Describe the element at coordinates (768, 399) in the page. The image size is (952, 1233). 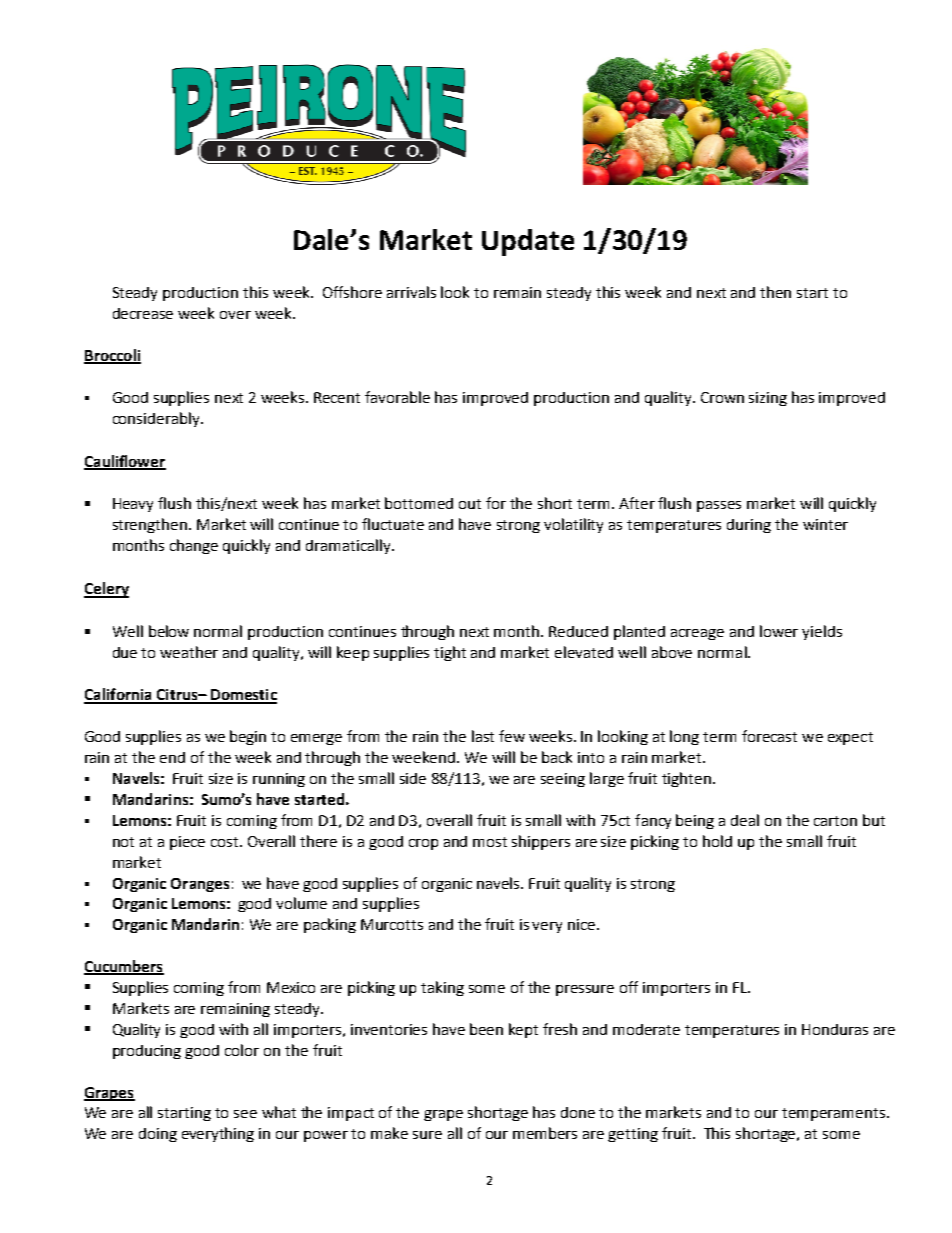
I see `sizing` at that location.
